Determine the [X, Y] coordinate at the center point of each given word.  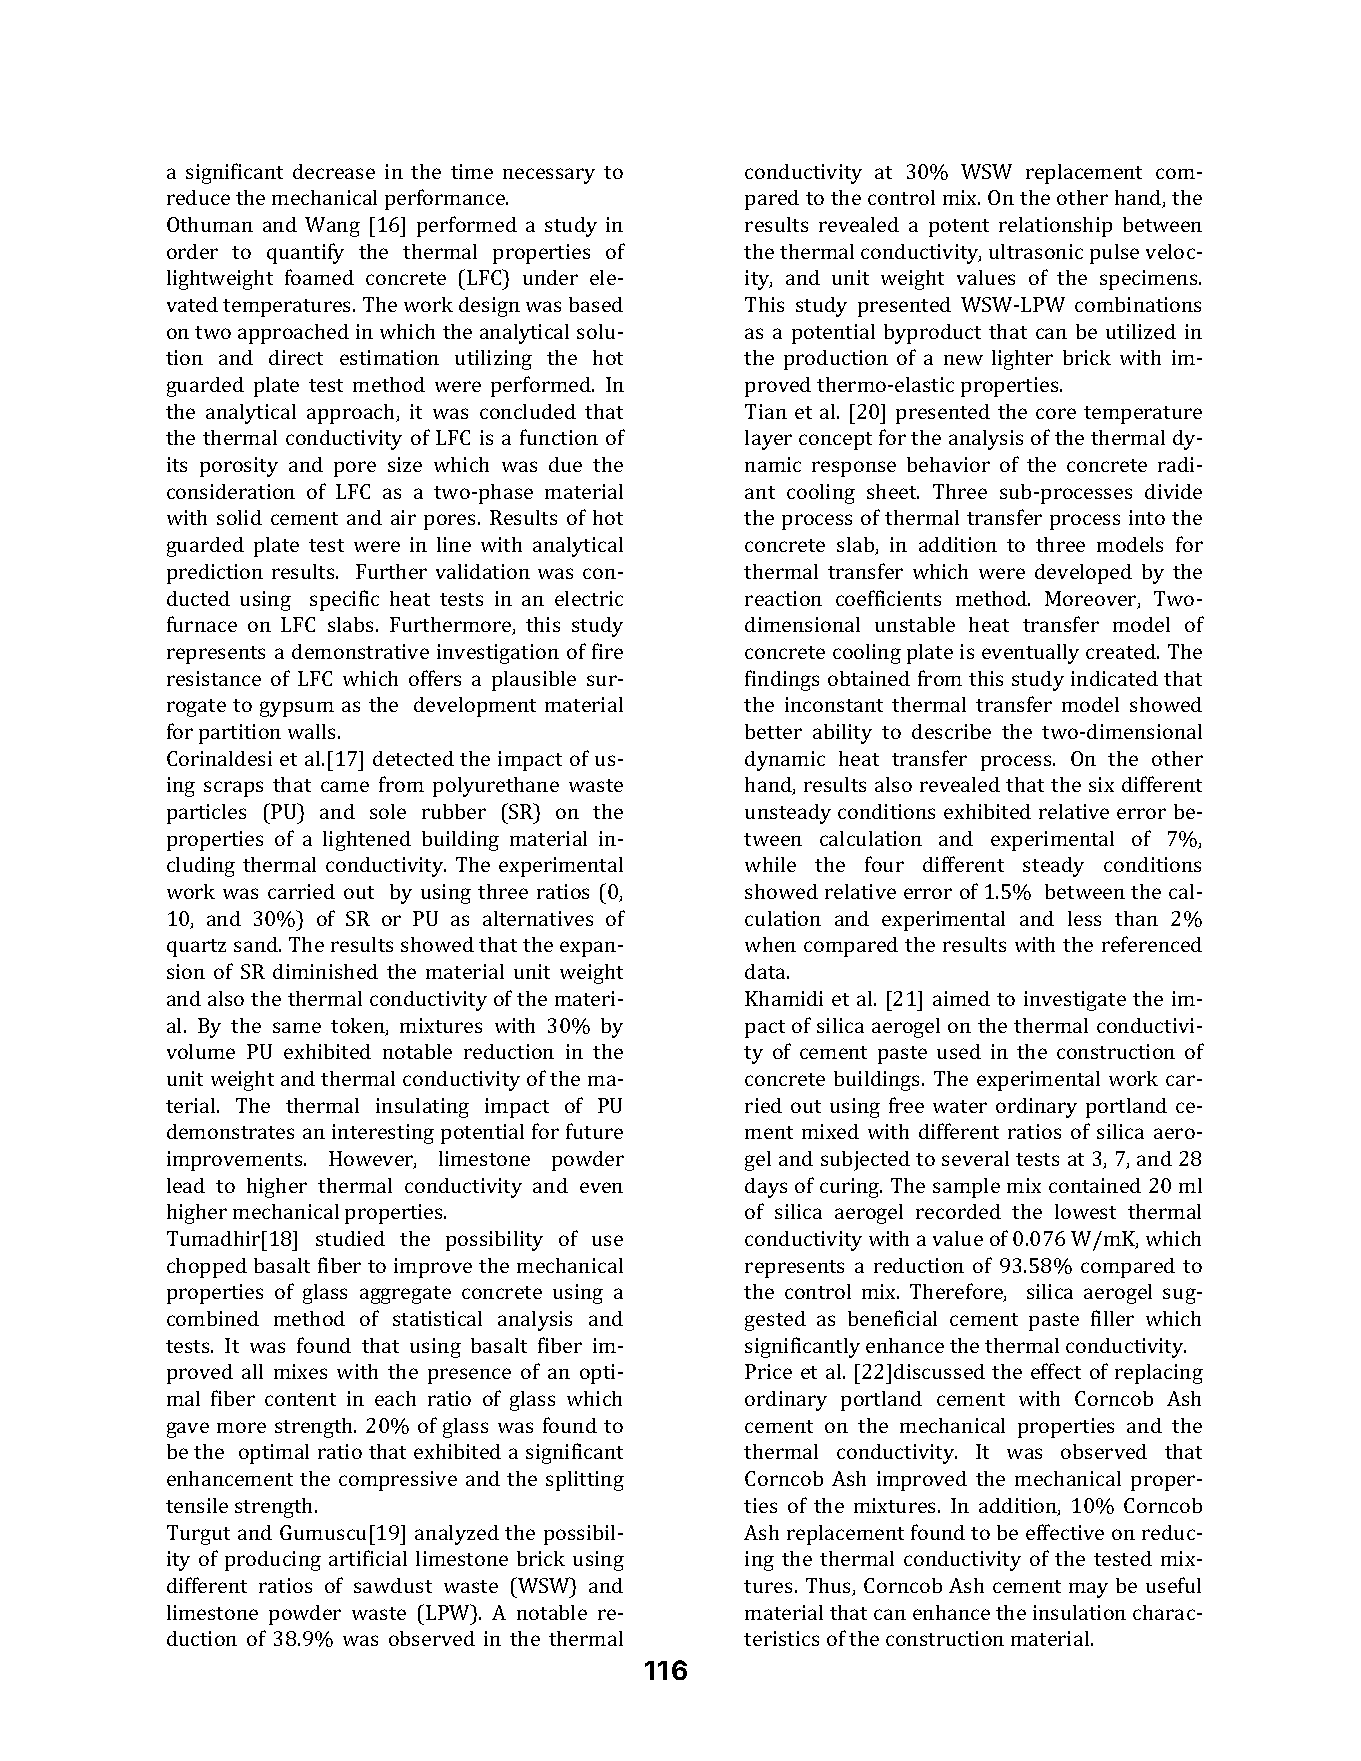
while [770, 864]
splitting [585, 1481]
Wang [332, 227]
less [1084, 918]
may [1088, 1590]
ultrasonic [1036, 251]
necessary [549, 176]
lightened [367, 841]
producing [273, 1561]
